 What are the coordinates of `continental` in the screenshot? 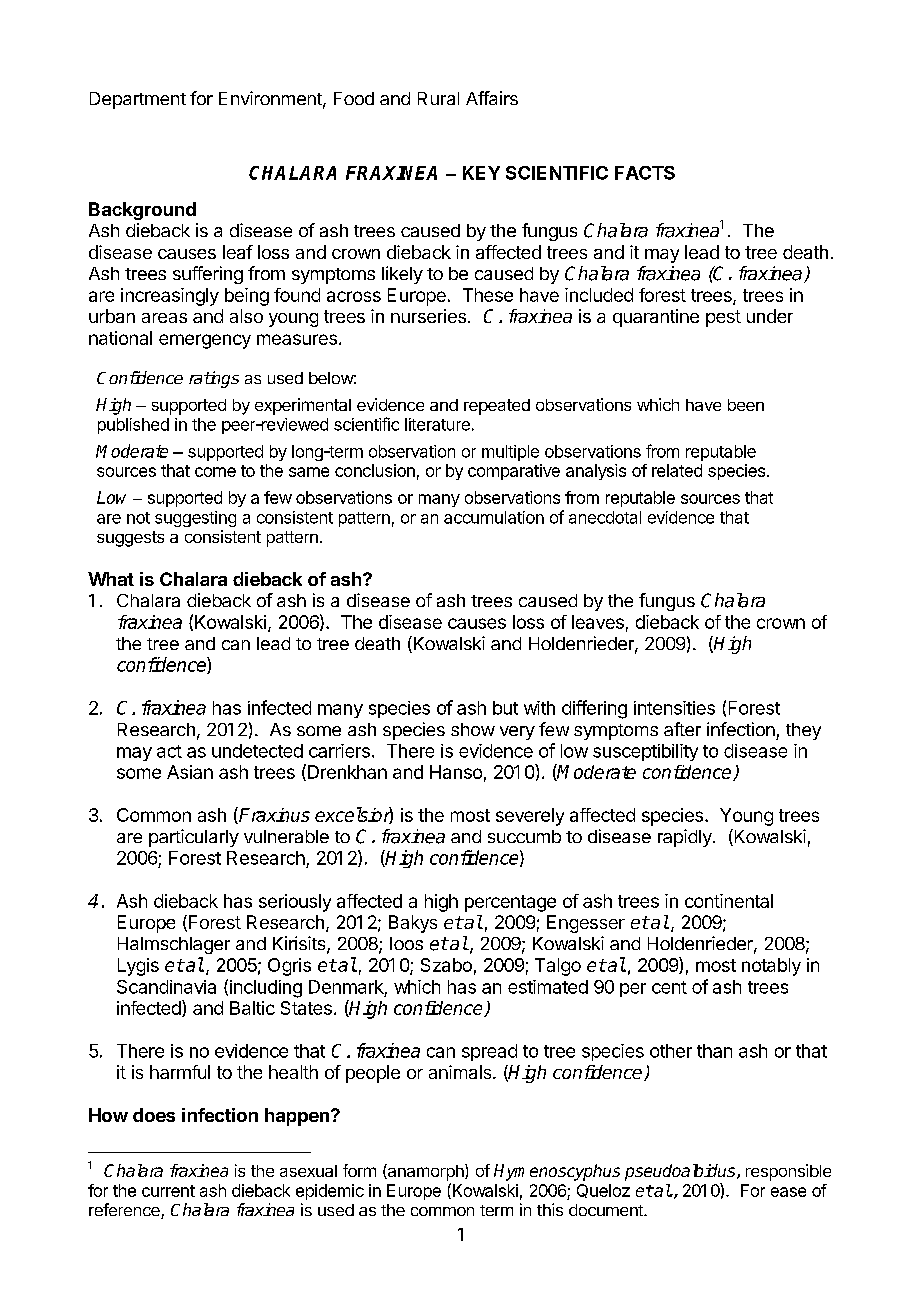 It's located at (729, 901).
